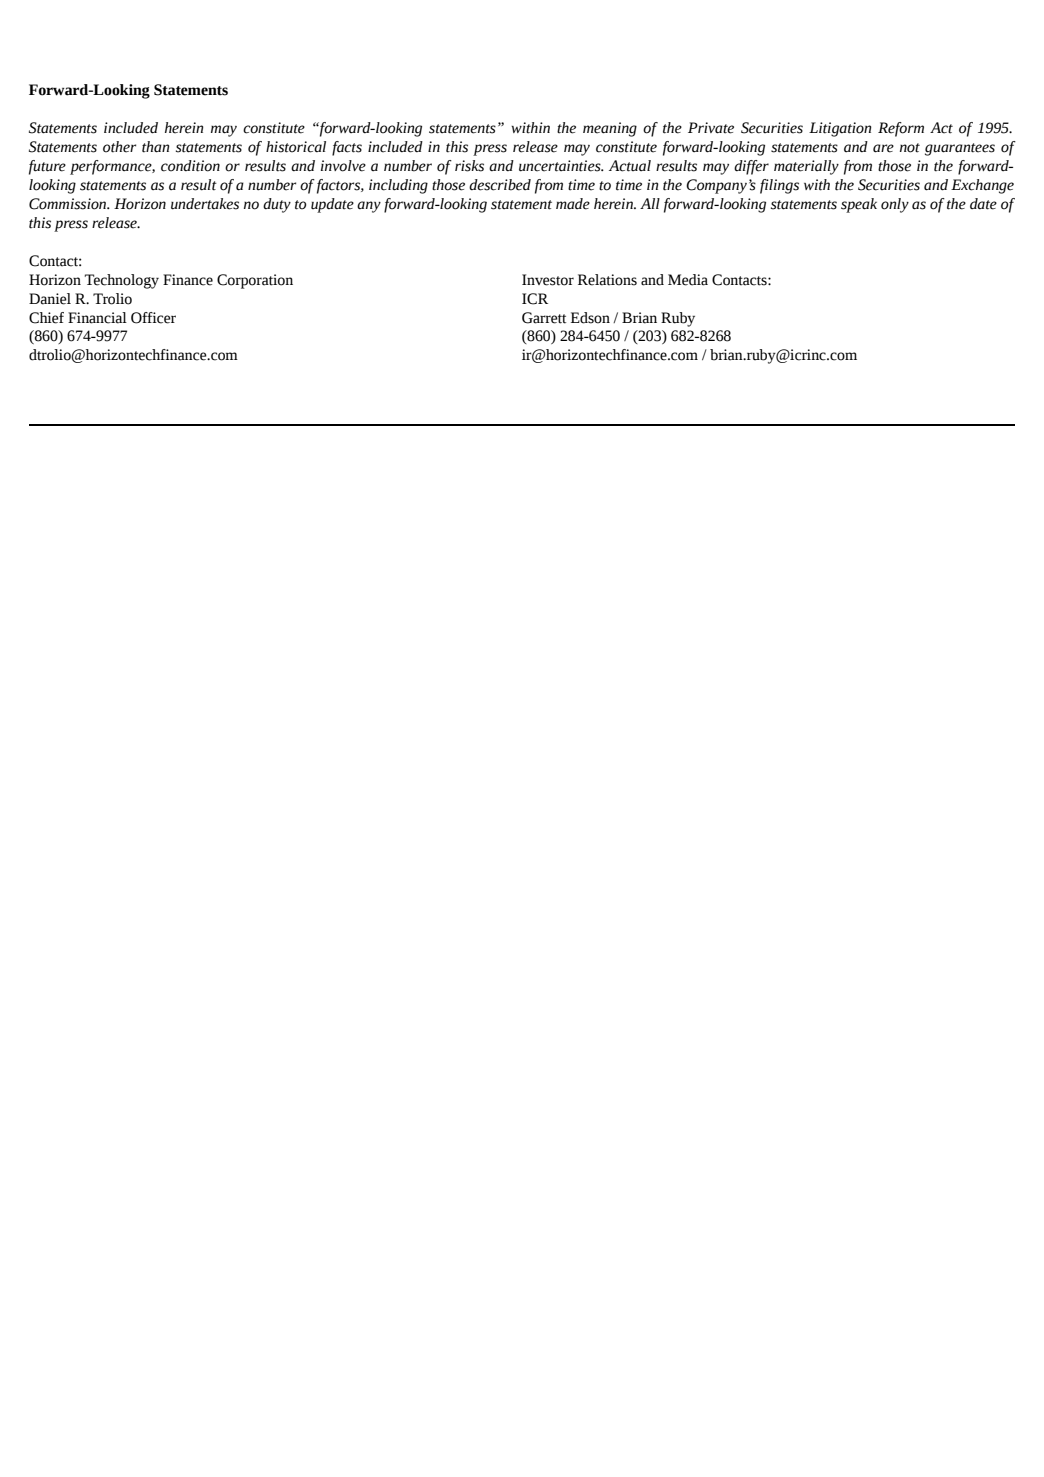 Image resolution: width=1044 pixels, height=1477 pixels. I want to click on Litigation, so click(840, 129).
